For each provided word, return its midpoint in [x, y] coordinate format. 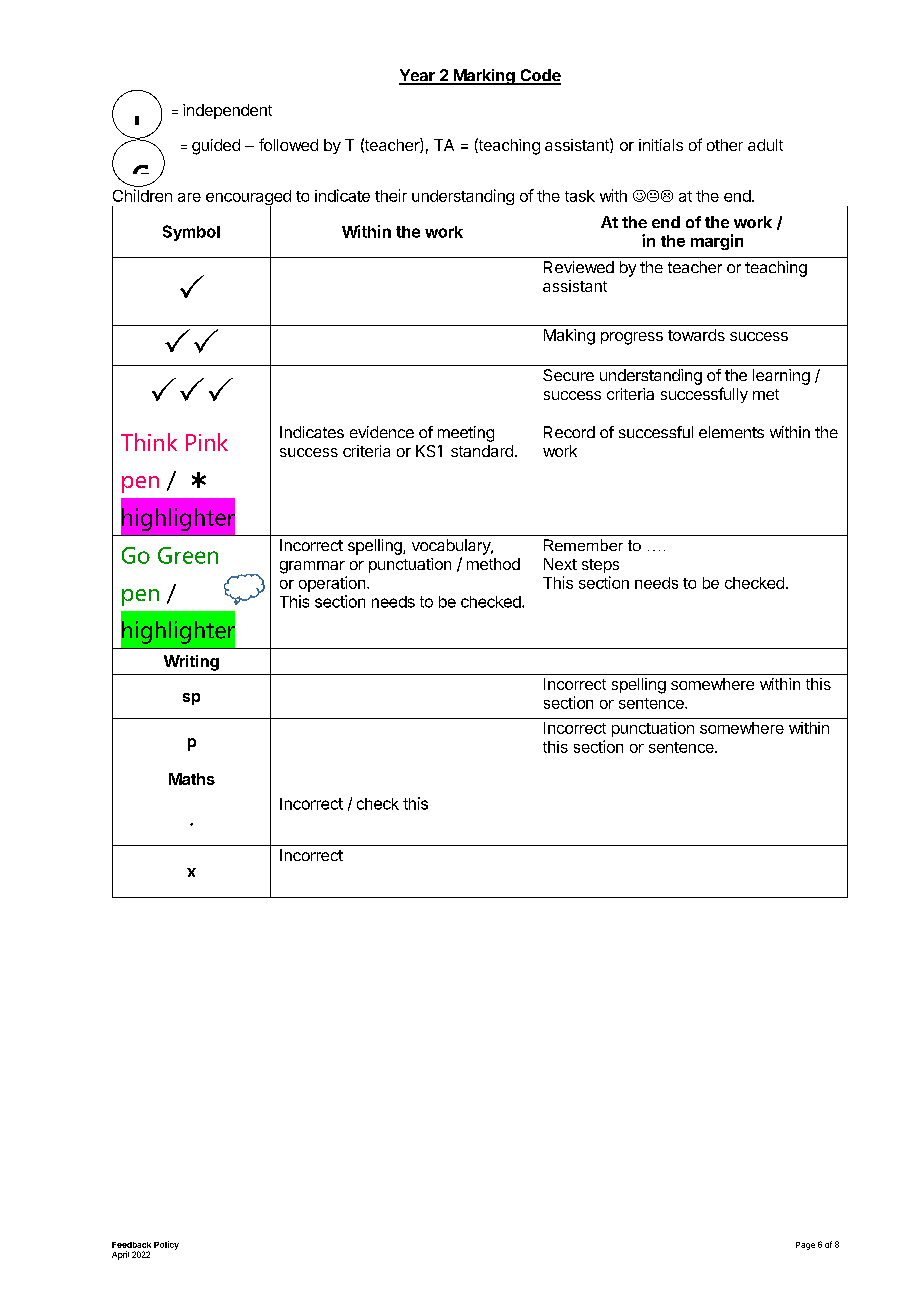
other [725, 145]
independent [227, 111]
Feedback [131, 1245]
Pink [207, 442]
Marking [484, 77]
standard [482, 451]
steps [600, 566]
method [493, 564]
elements [731, 432]
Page [805, 1246]
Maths [192, 779]
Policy [166, 1245]
